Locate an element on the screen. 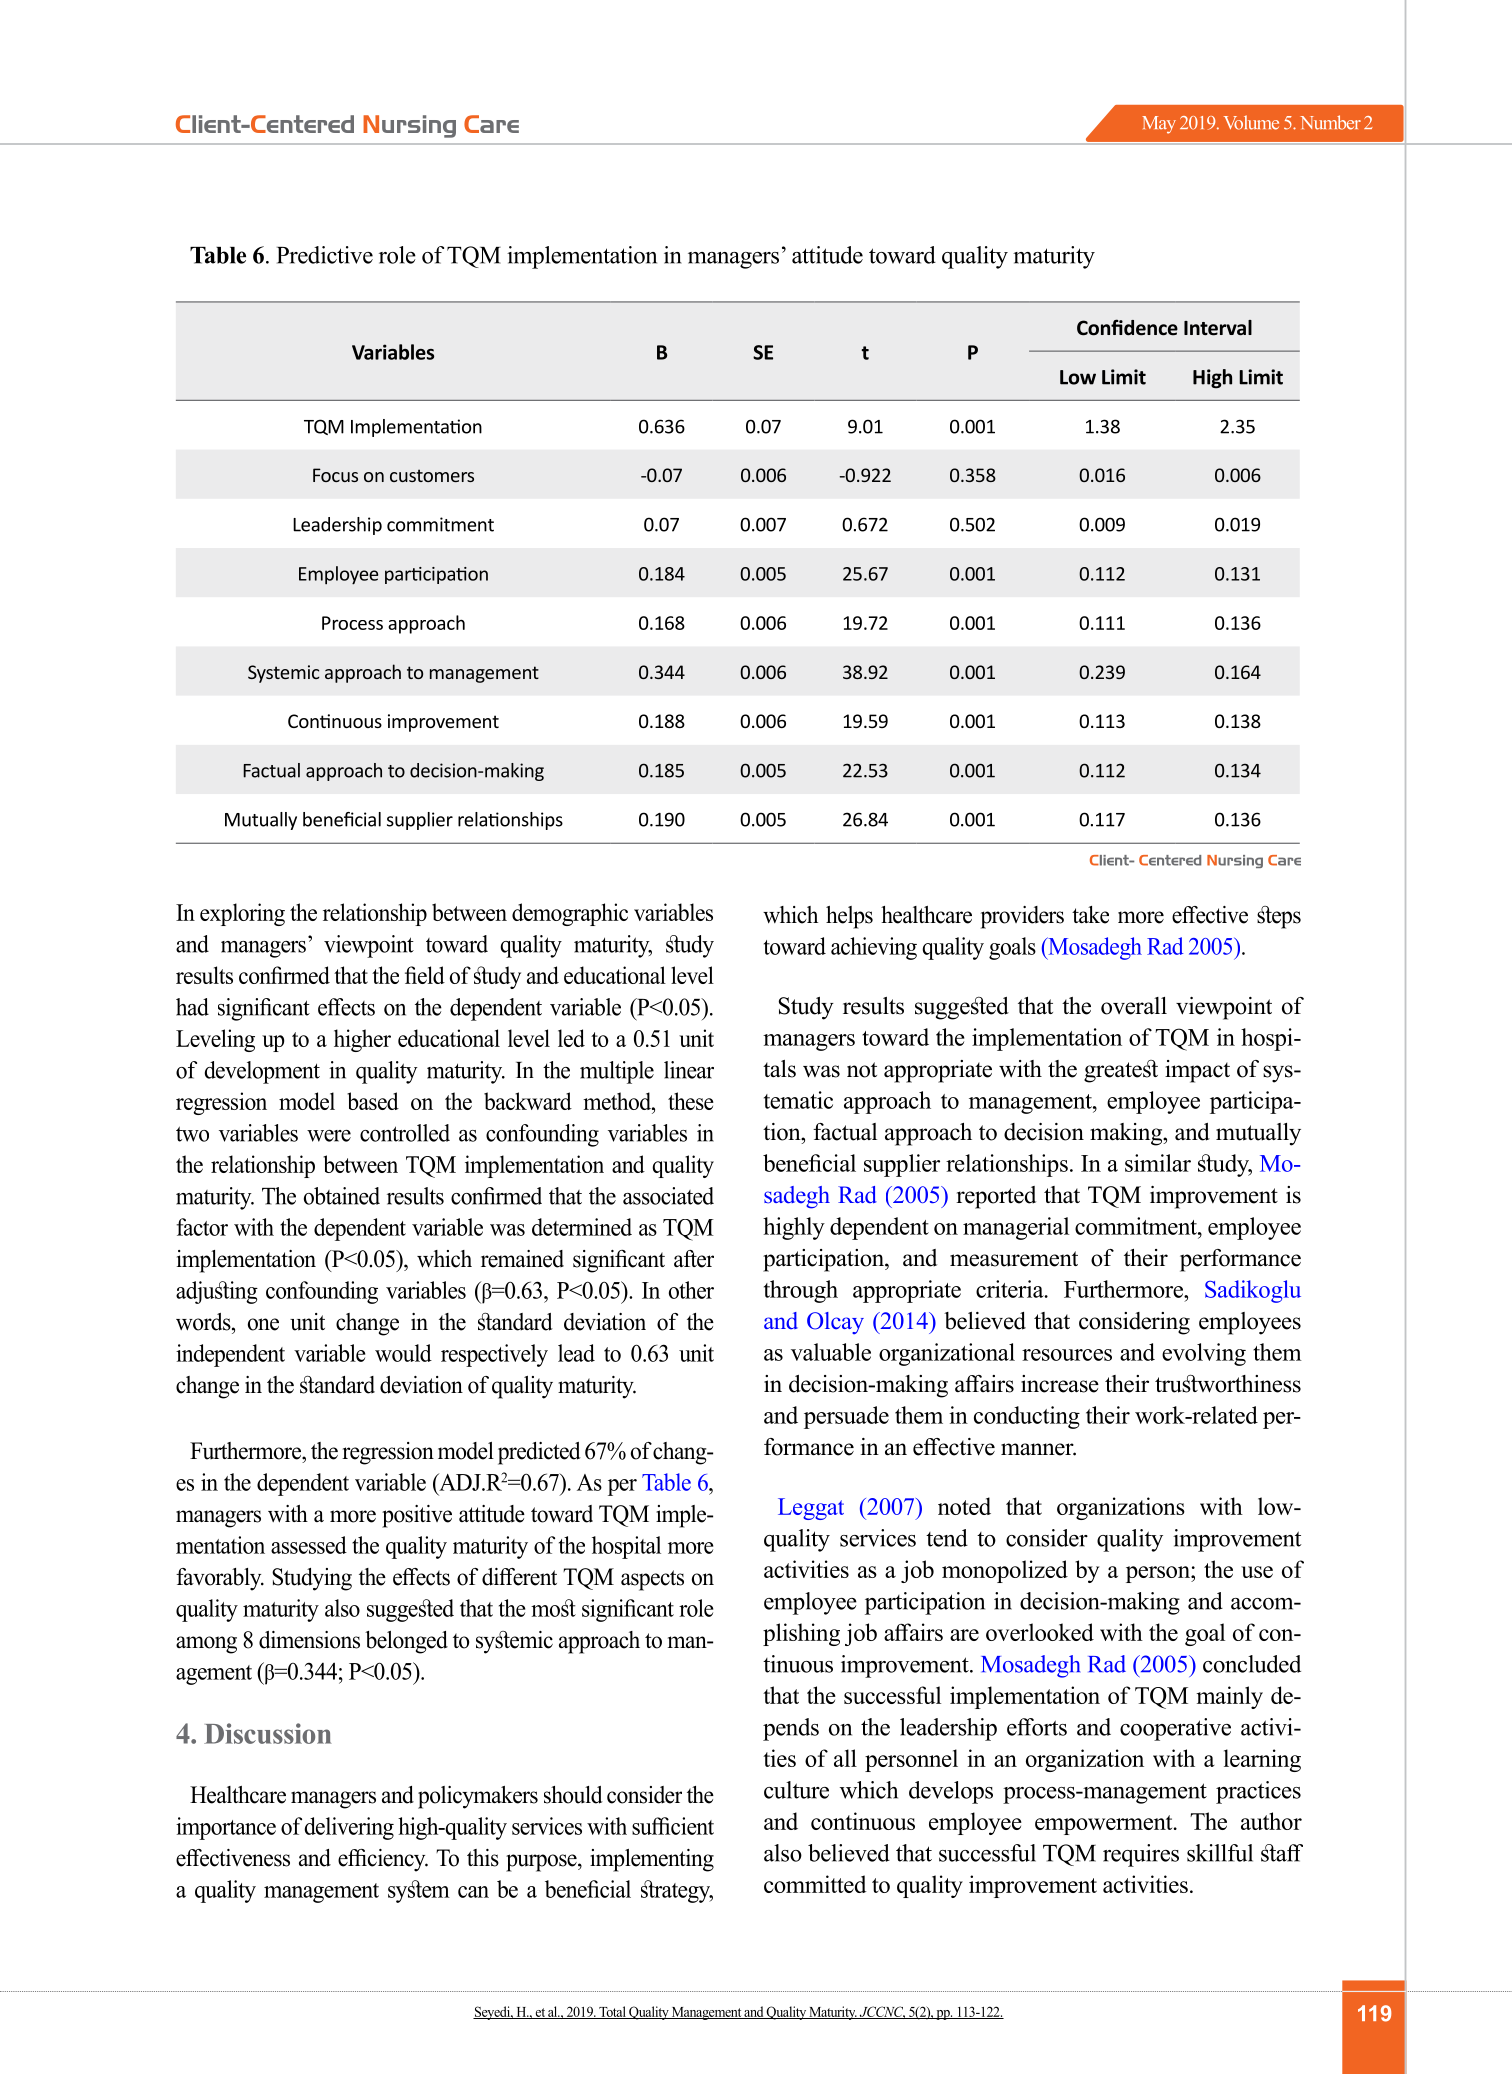  customers is located at coordinates (432, 475).
